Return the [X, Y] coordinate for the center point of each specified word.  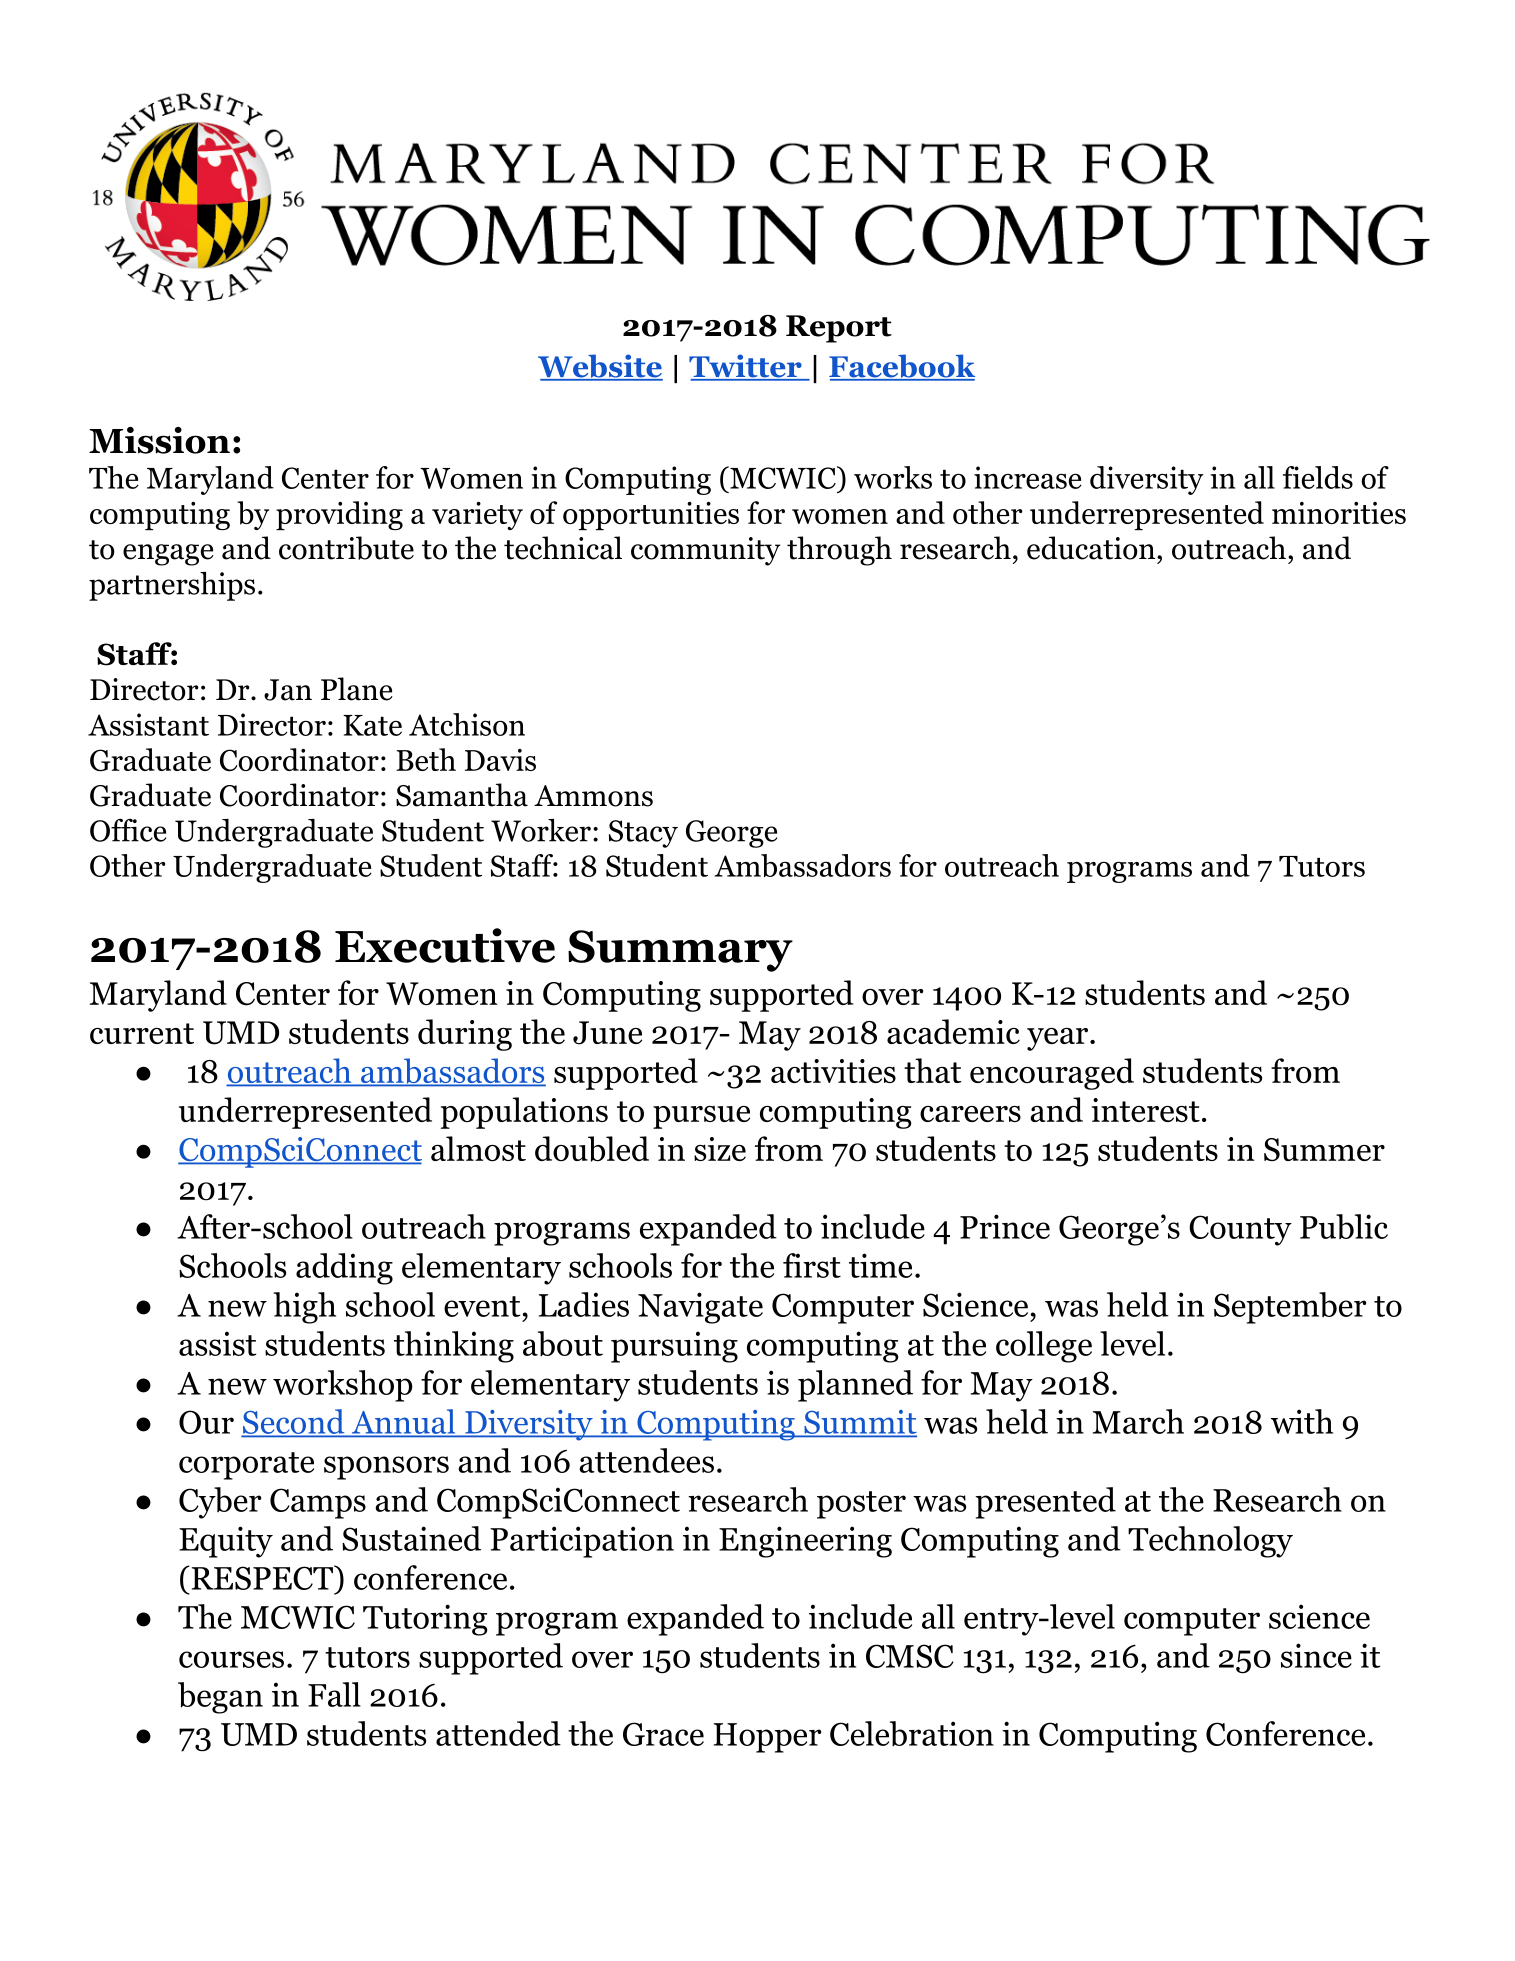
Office [128, 830]
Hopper [767, 1738]
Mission [159, 440]
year [1059, 1039]
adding [344, 1269]
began [220, 1698]
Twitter [746, 367]
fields [1318, 477]
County [1240, 1230]
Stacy [643, 834]
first [812, 1265]
